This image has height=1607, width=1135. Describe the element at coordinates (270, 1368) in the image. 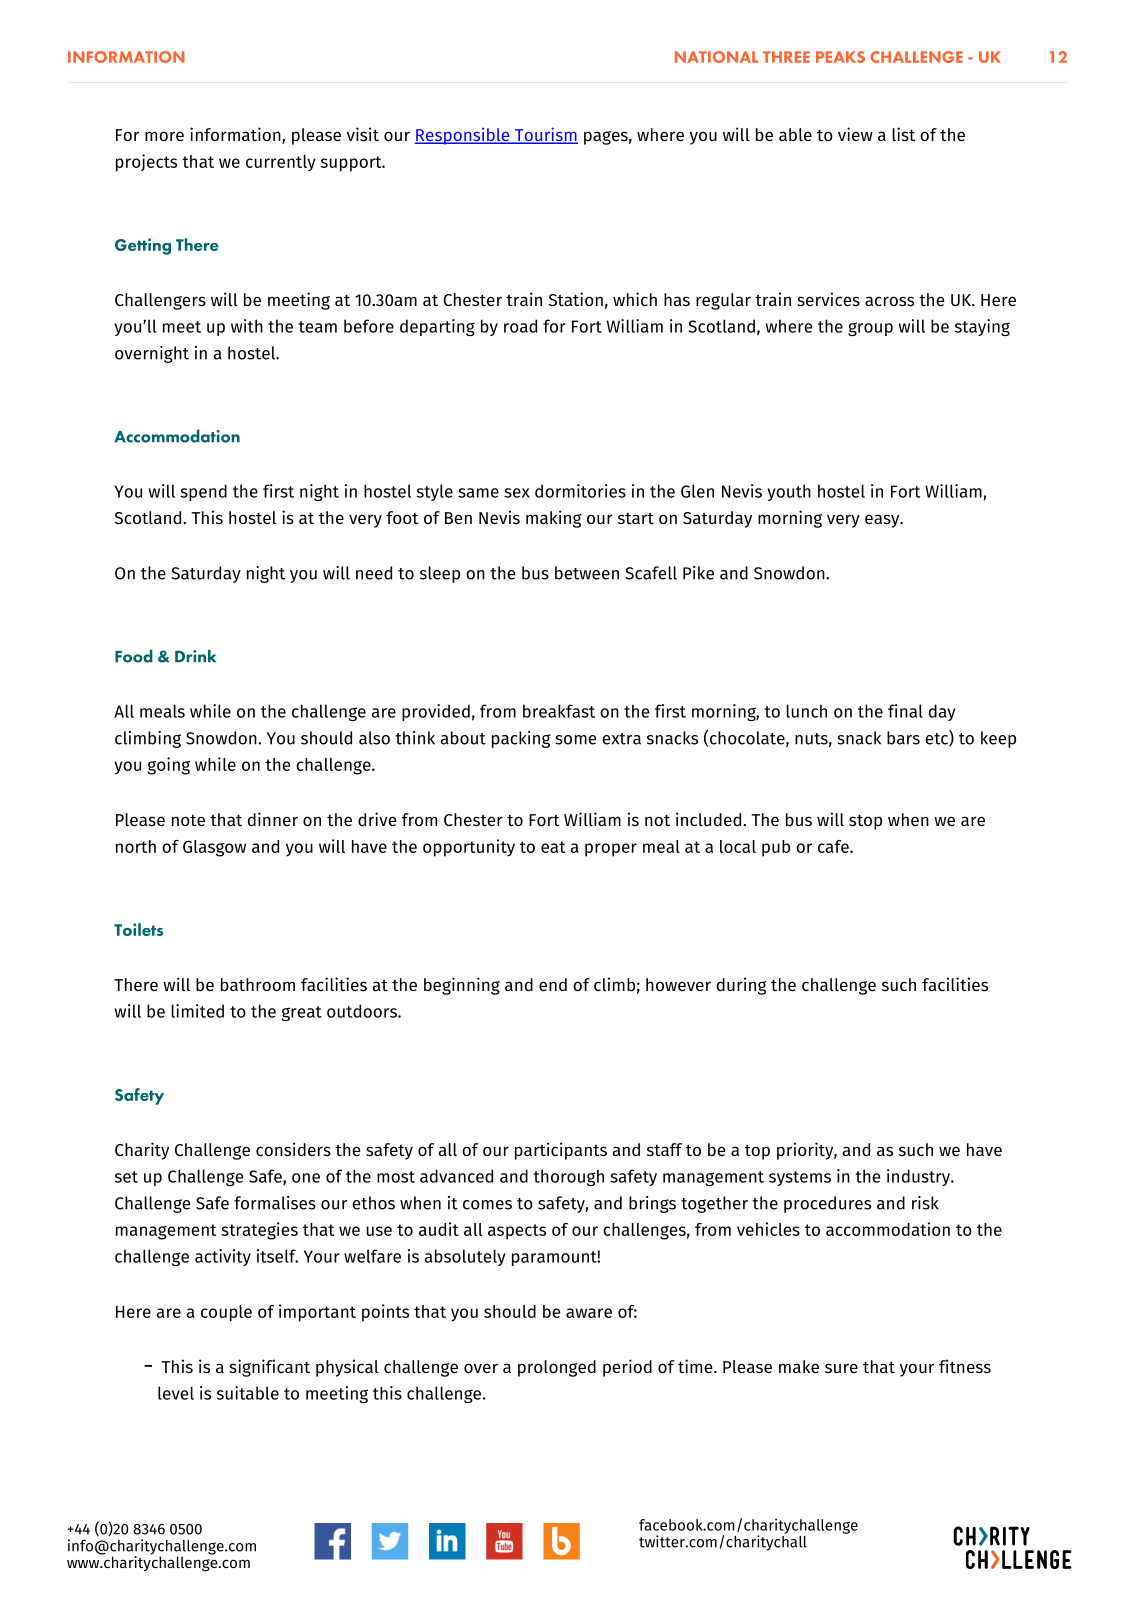

I see `significant` at that location.
